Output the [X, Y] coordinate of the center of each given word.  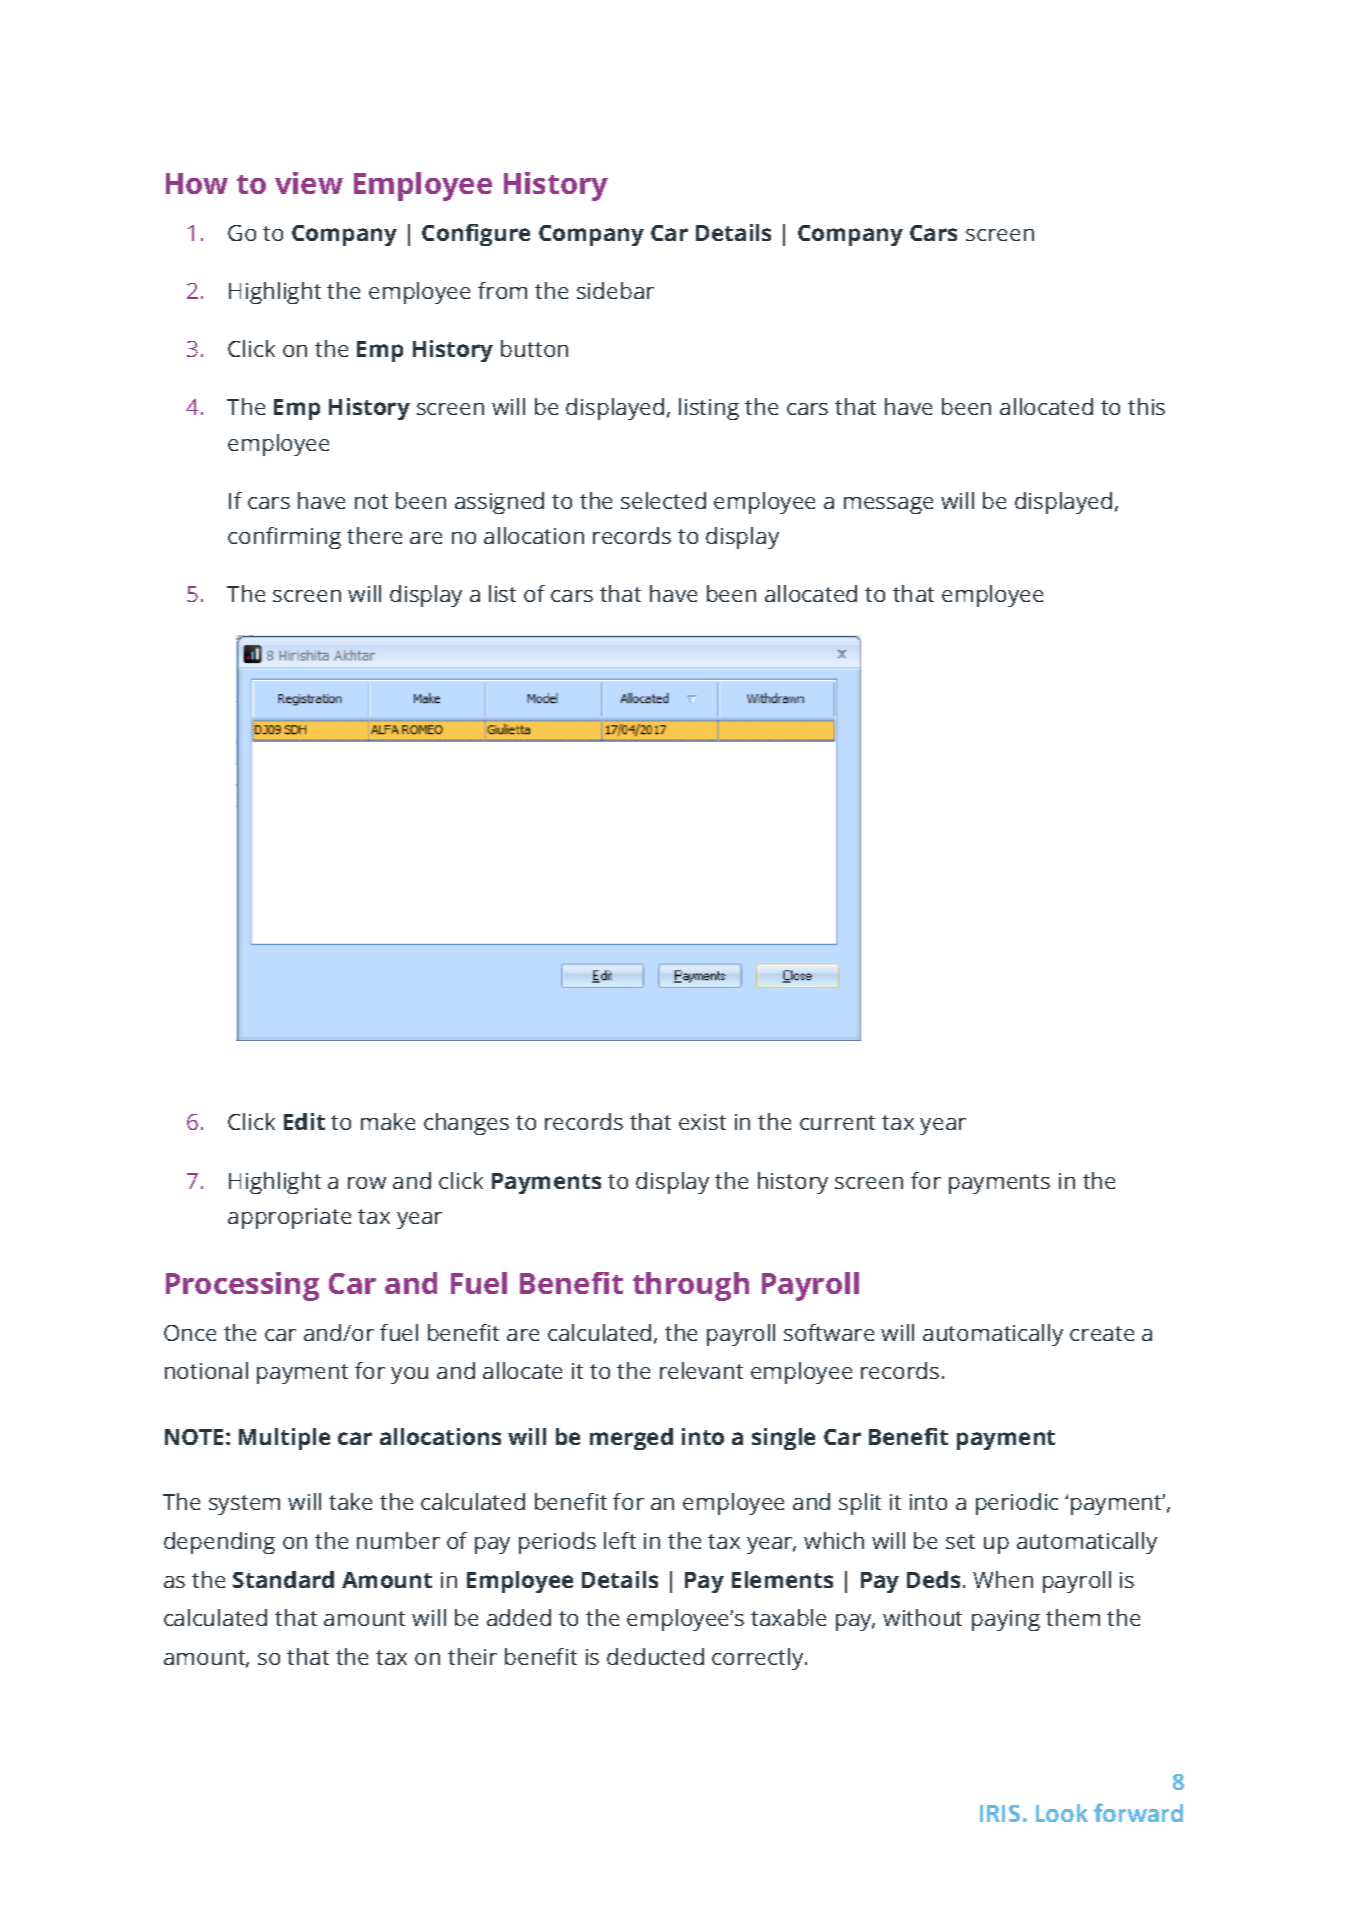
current [837, 1122]
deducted [655, 1656]
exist [702, 1122]
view [309, 183]
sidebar [615, 290]
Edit [304, 1121]
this [1146, 406]
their [472, 1656]
